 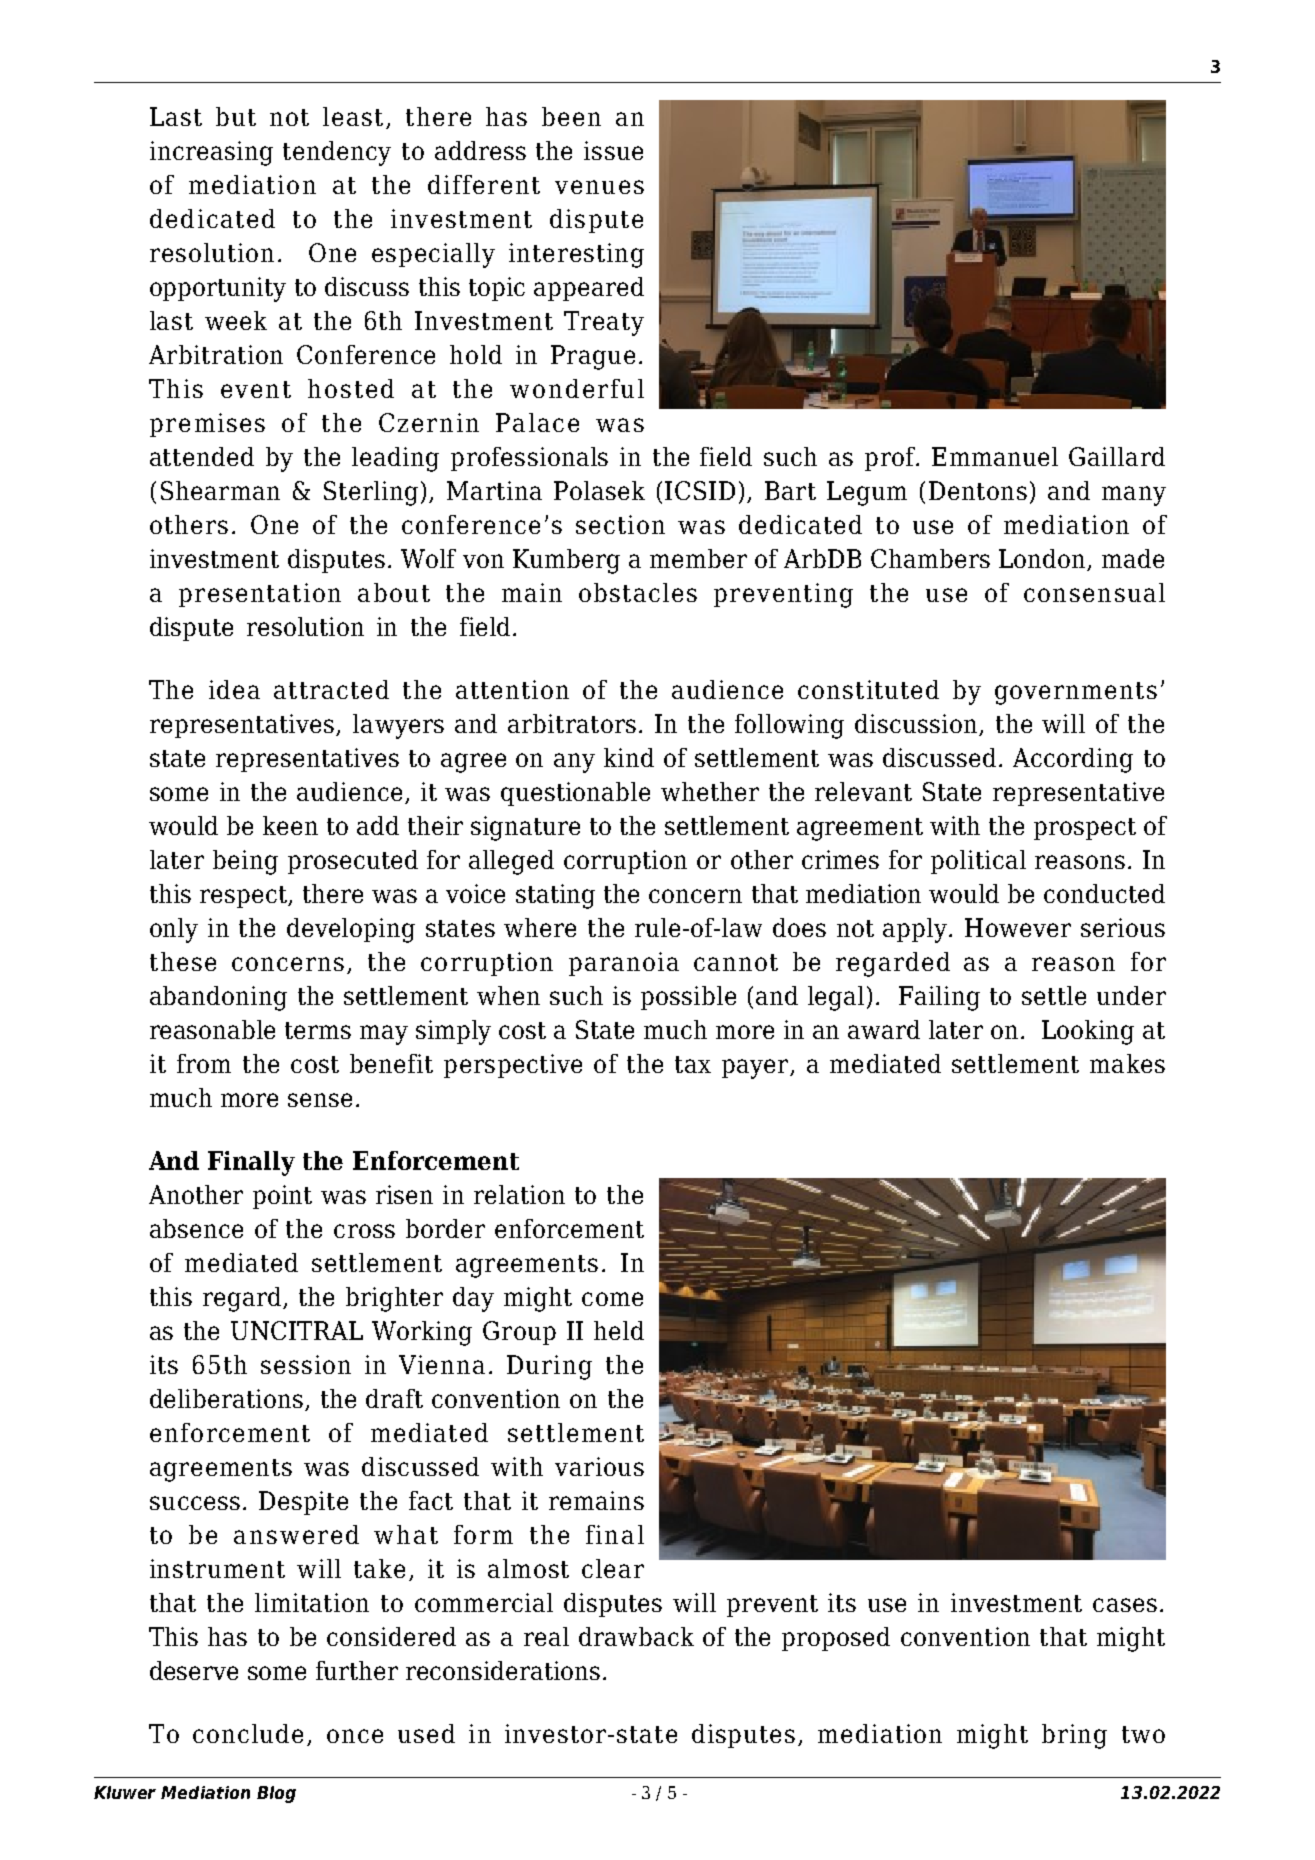 What do you see at coordinates (248, 1733) in the document?
I see `conclude` at bounding box center [248, 1733].
